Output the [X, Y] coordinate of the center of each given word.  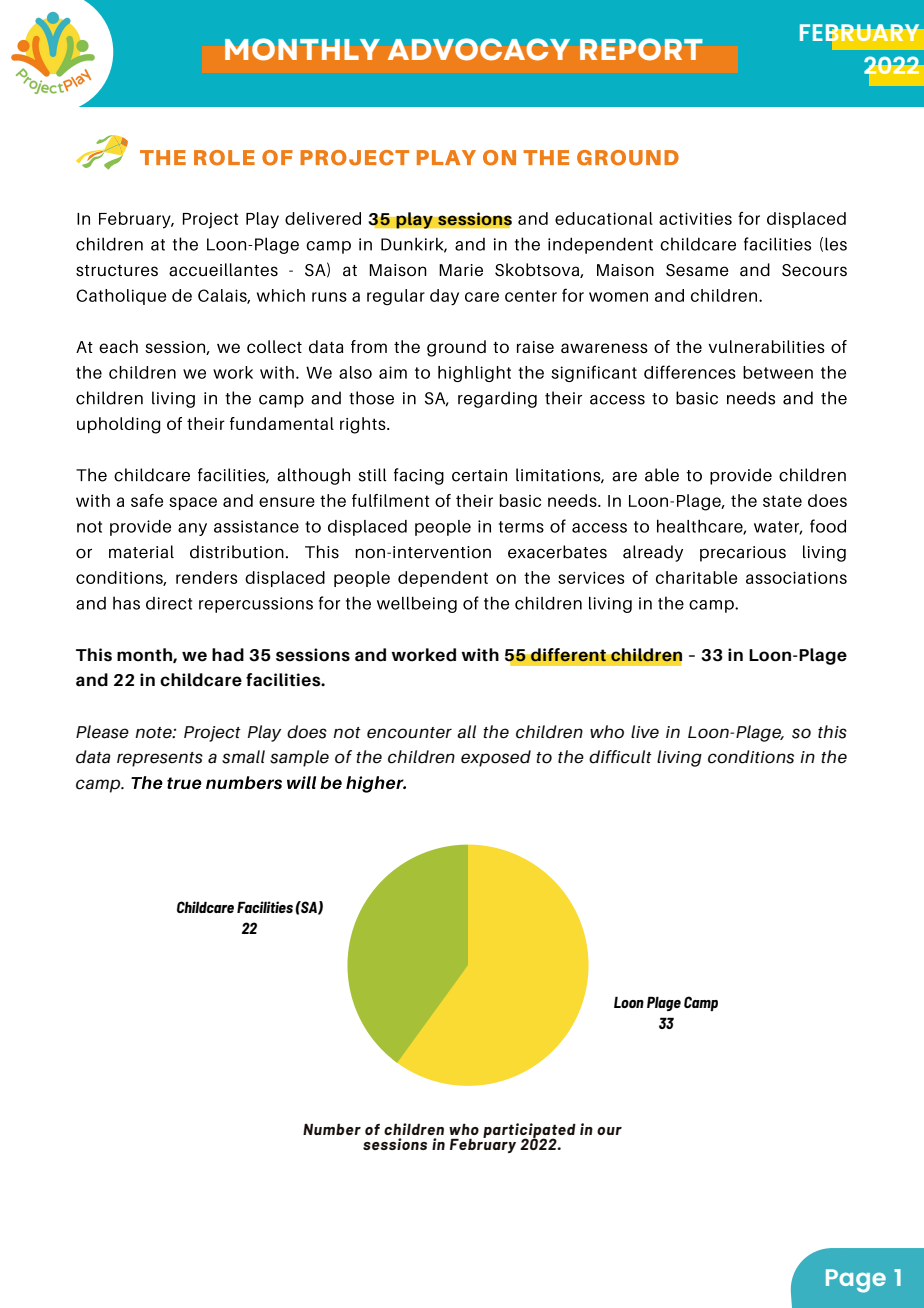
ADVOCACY [479, 49]
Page [856, 1281]
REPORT [641, 49]
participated [529, 1131]
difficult [620, 757]
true [184, 783]
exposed [496, 758]
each [118, 346]
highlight [474, 374]
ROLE [224, 158]
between [778, 372]
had [228, 655]
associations [796, 577]
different [568, 655]
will [301, 782]
